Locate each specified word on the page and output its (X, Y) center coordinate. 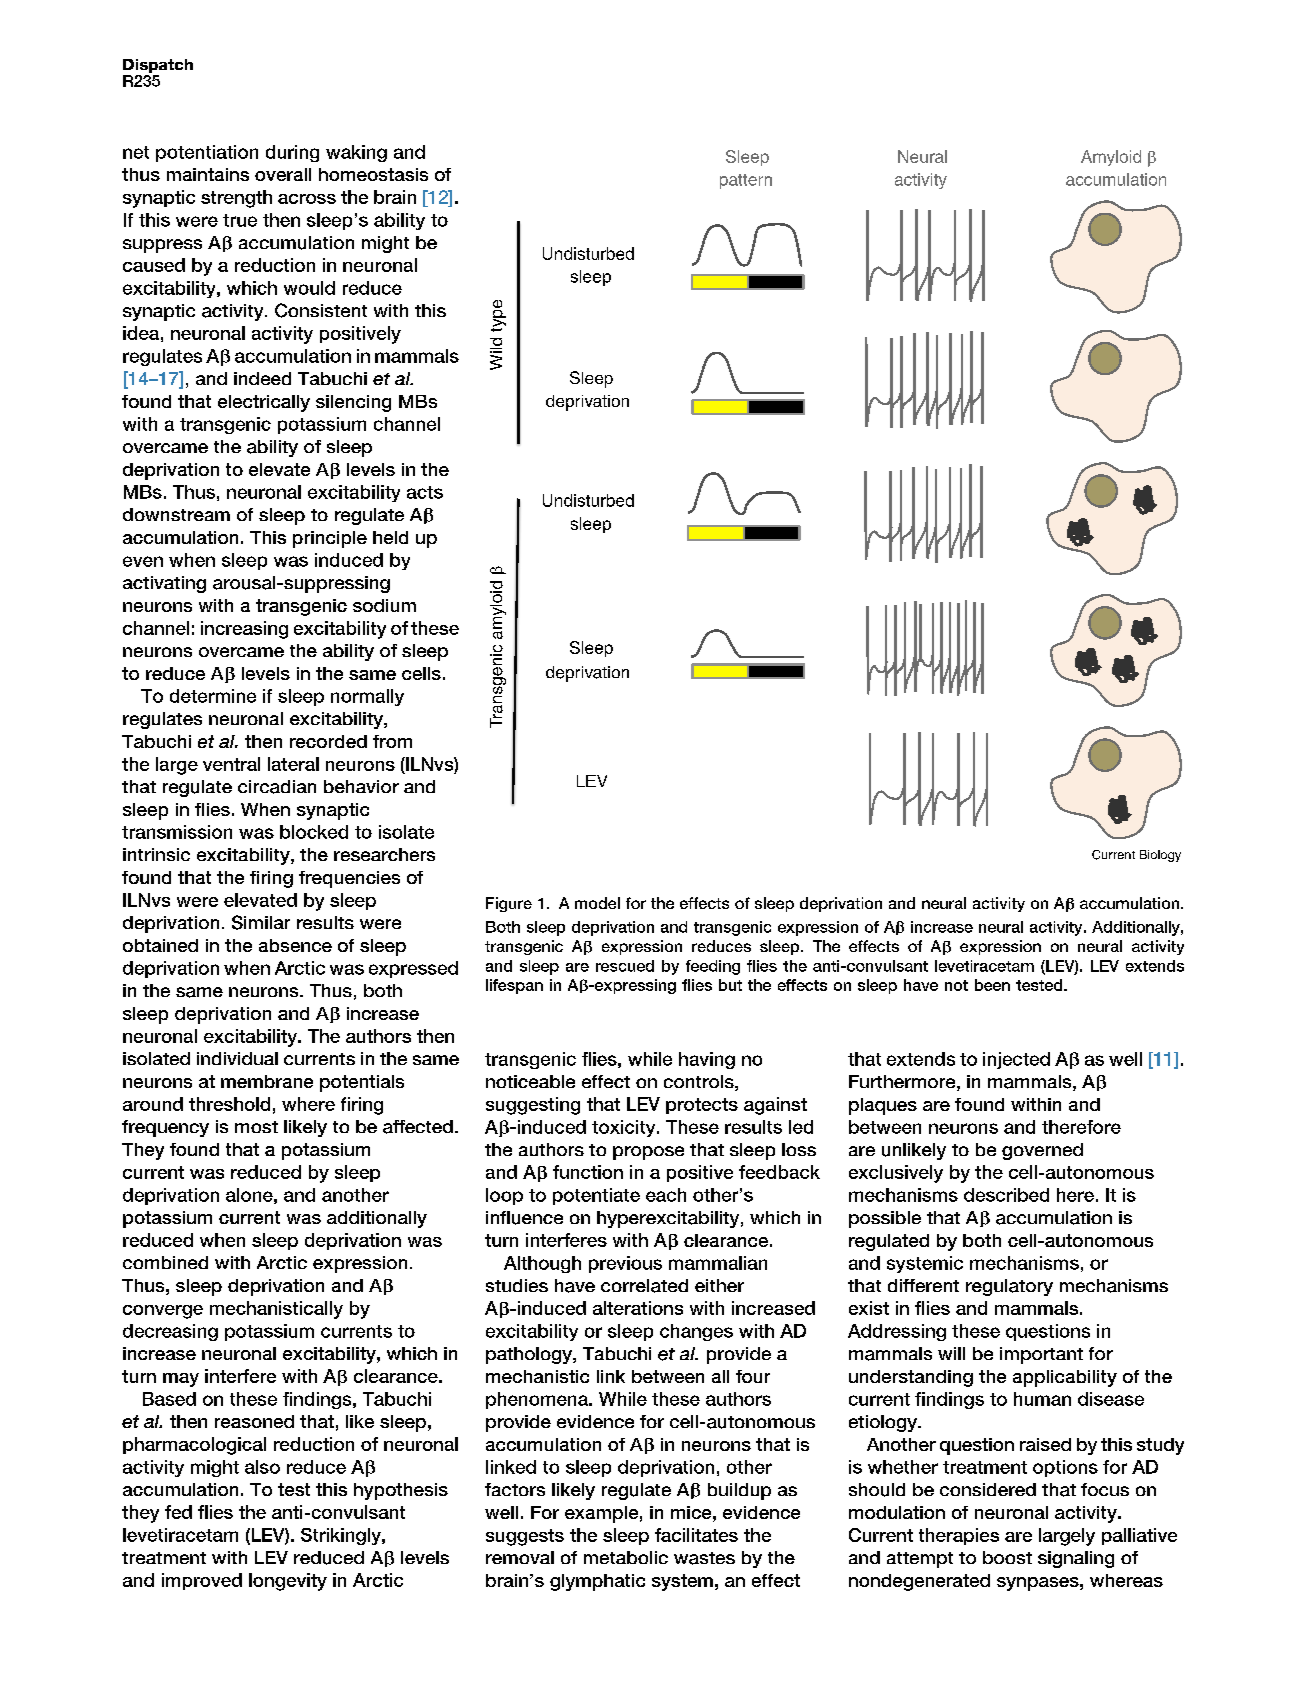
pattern (746, 181)
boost (1007, 1557)
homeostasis (373, 174)
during (292, 153)
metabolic (626, 1557)
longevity (288, 1582)
